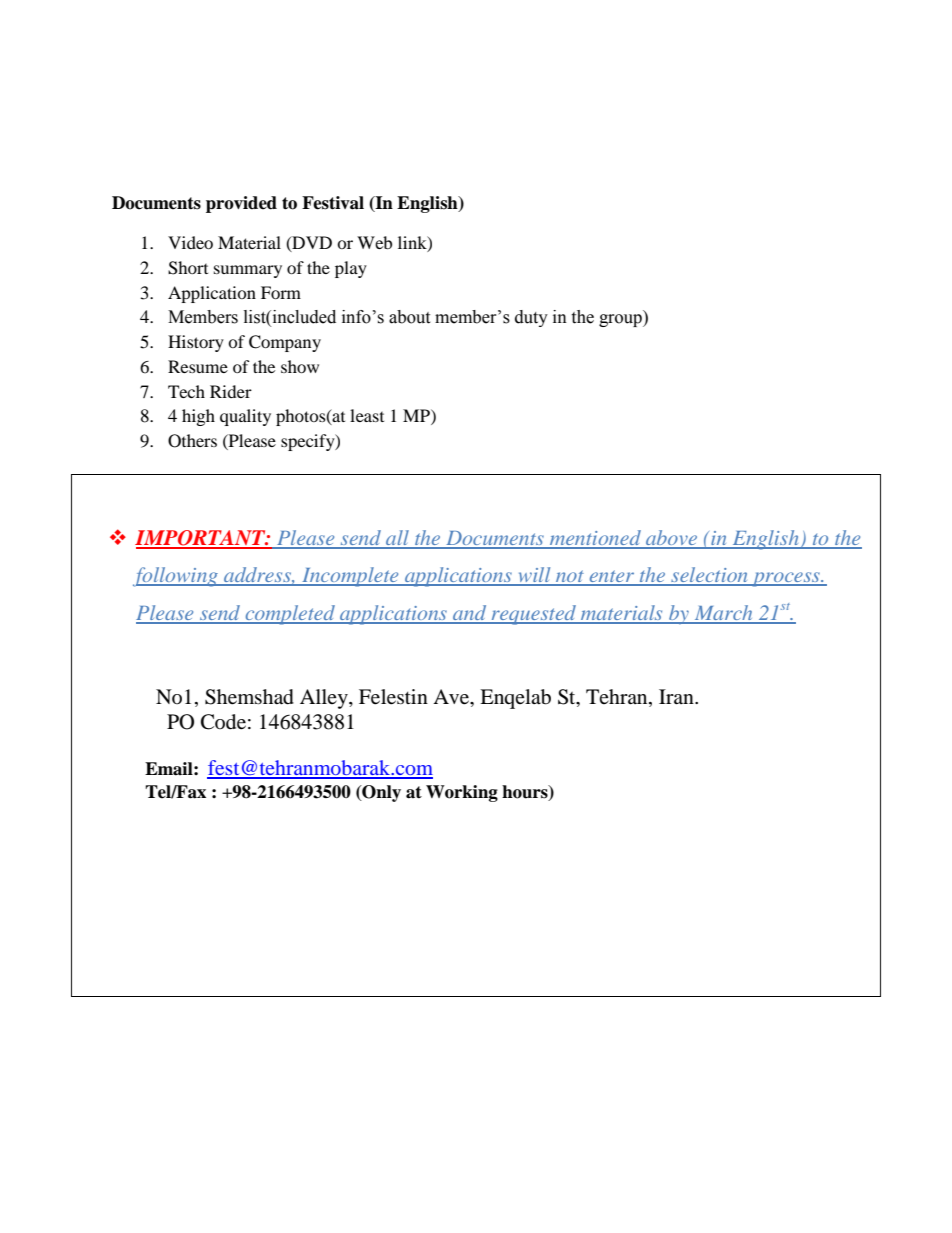  I want to click on following, so click(176, 577).
